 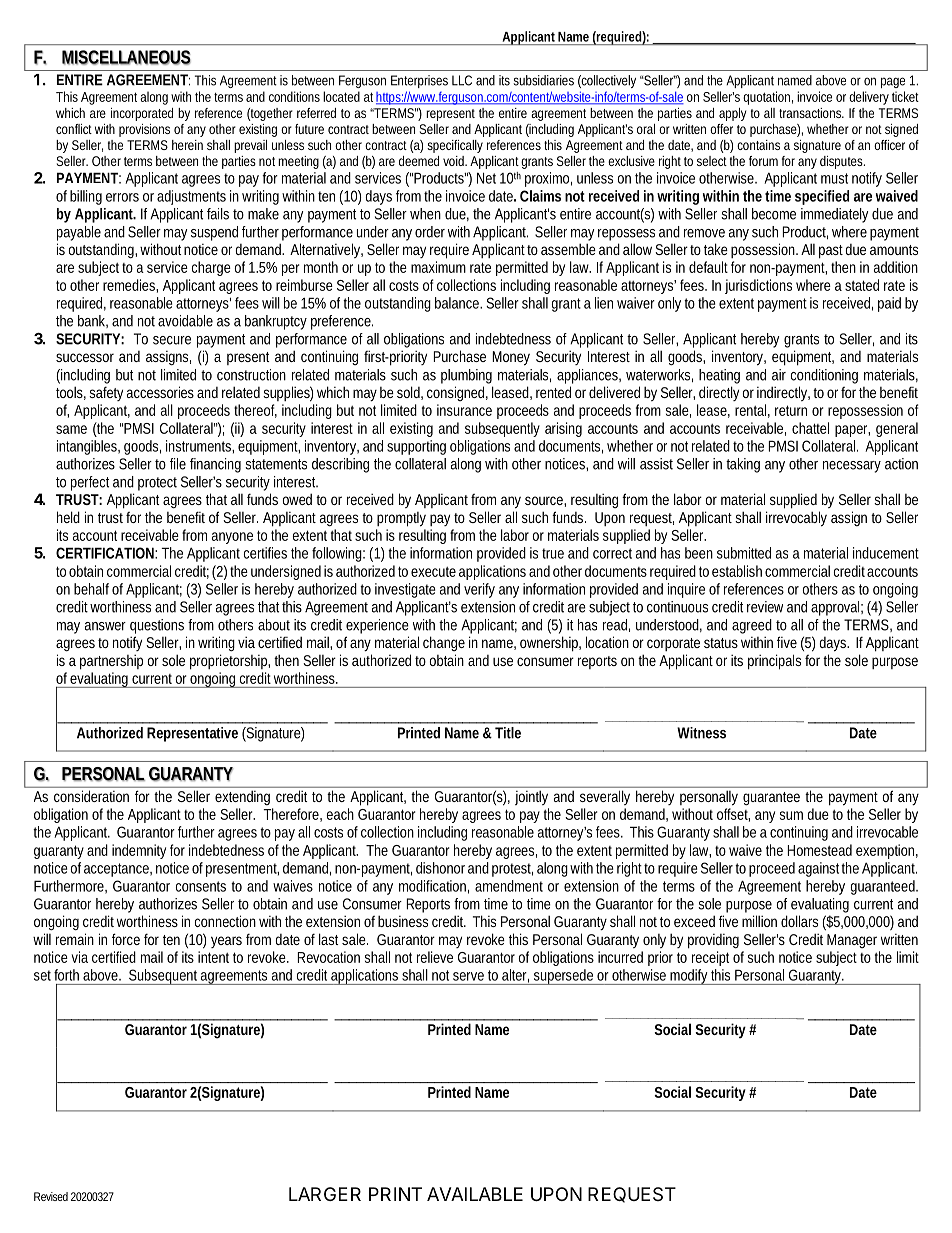 I want to click on review, so click(x=765, y=607).
